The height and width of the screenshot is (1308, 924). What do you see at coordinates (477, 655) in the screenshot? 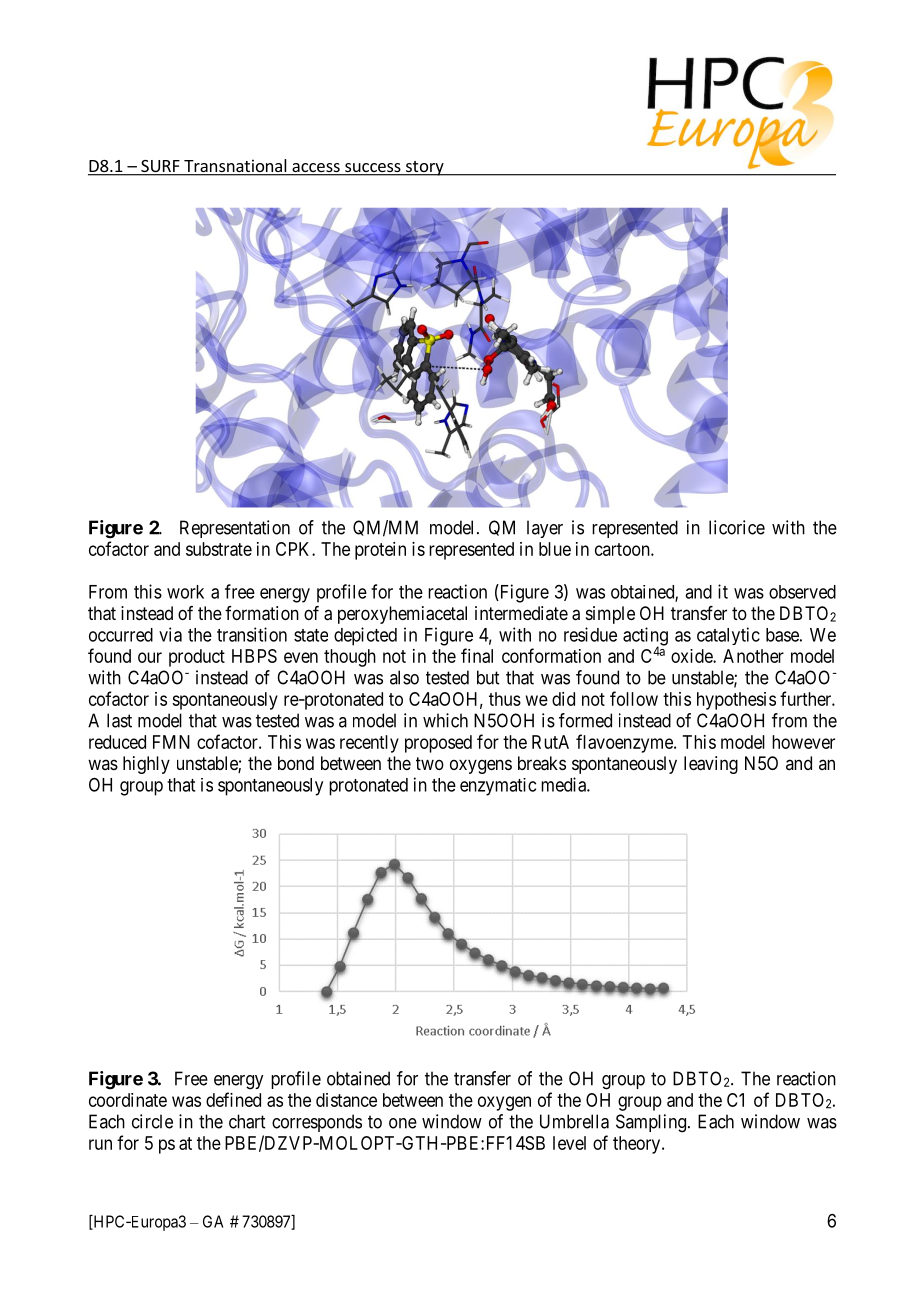
I see `final` at bounding box center [477, 655].
